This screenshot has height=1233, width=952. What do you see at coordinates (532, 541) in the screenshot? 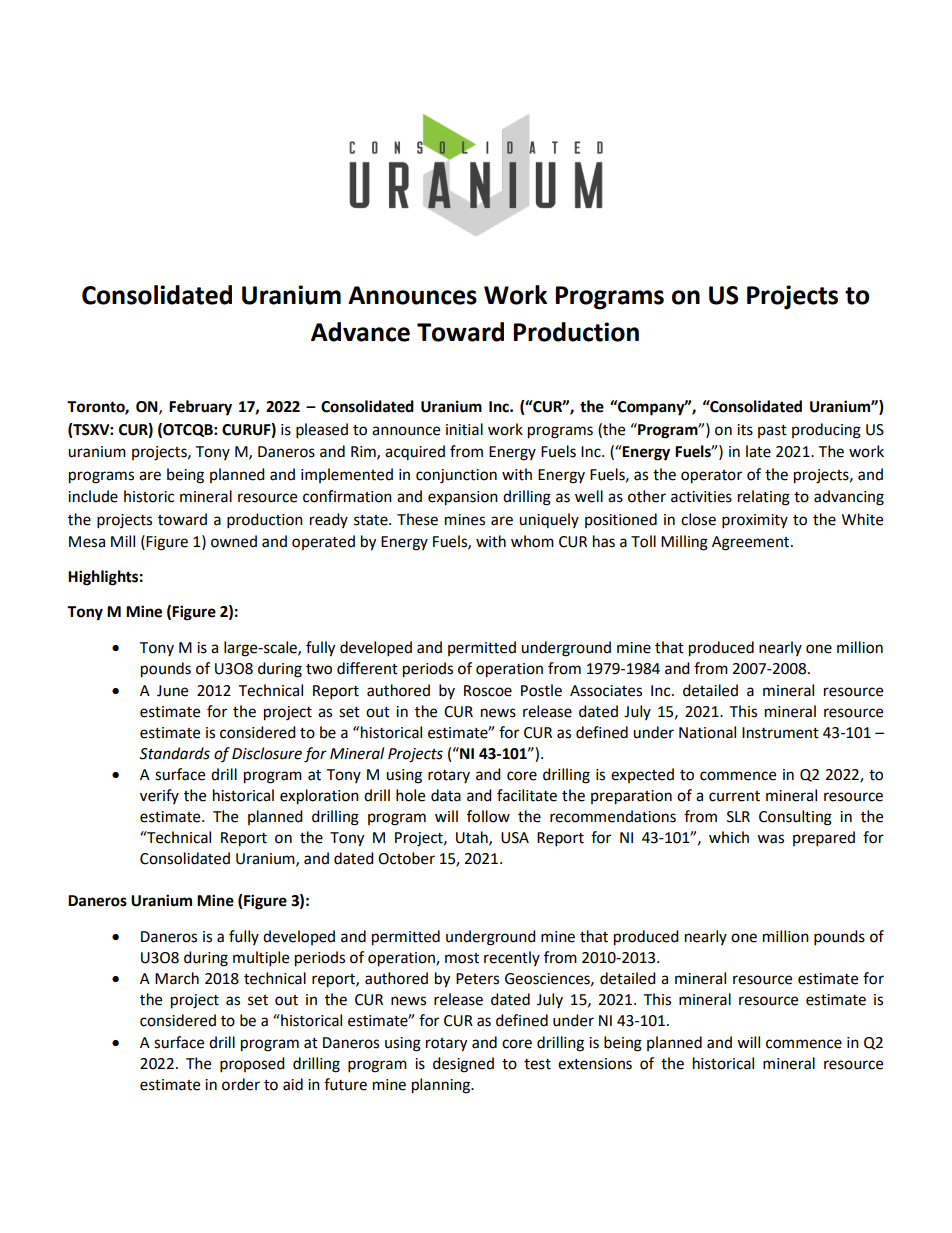
I see `whom` at bounding box center [532, 541].
